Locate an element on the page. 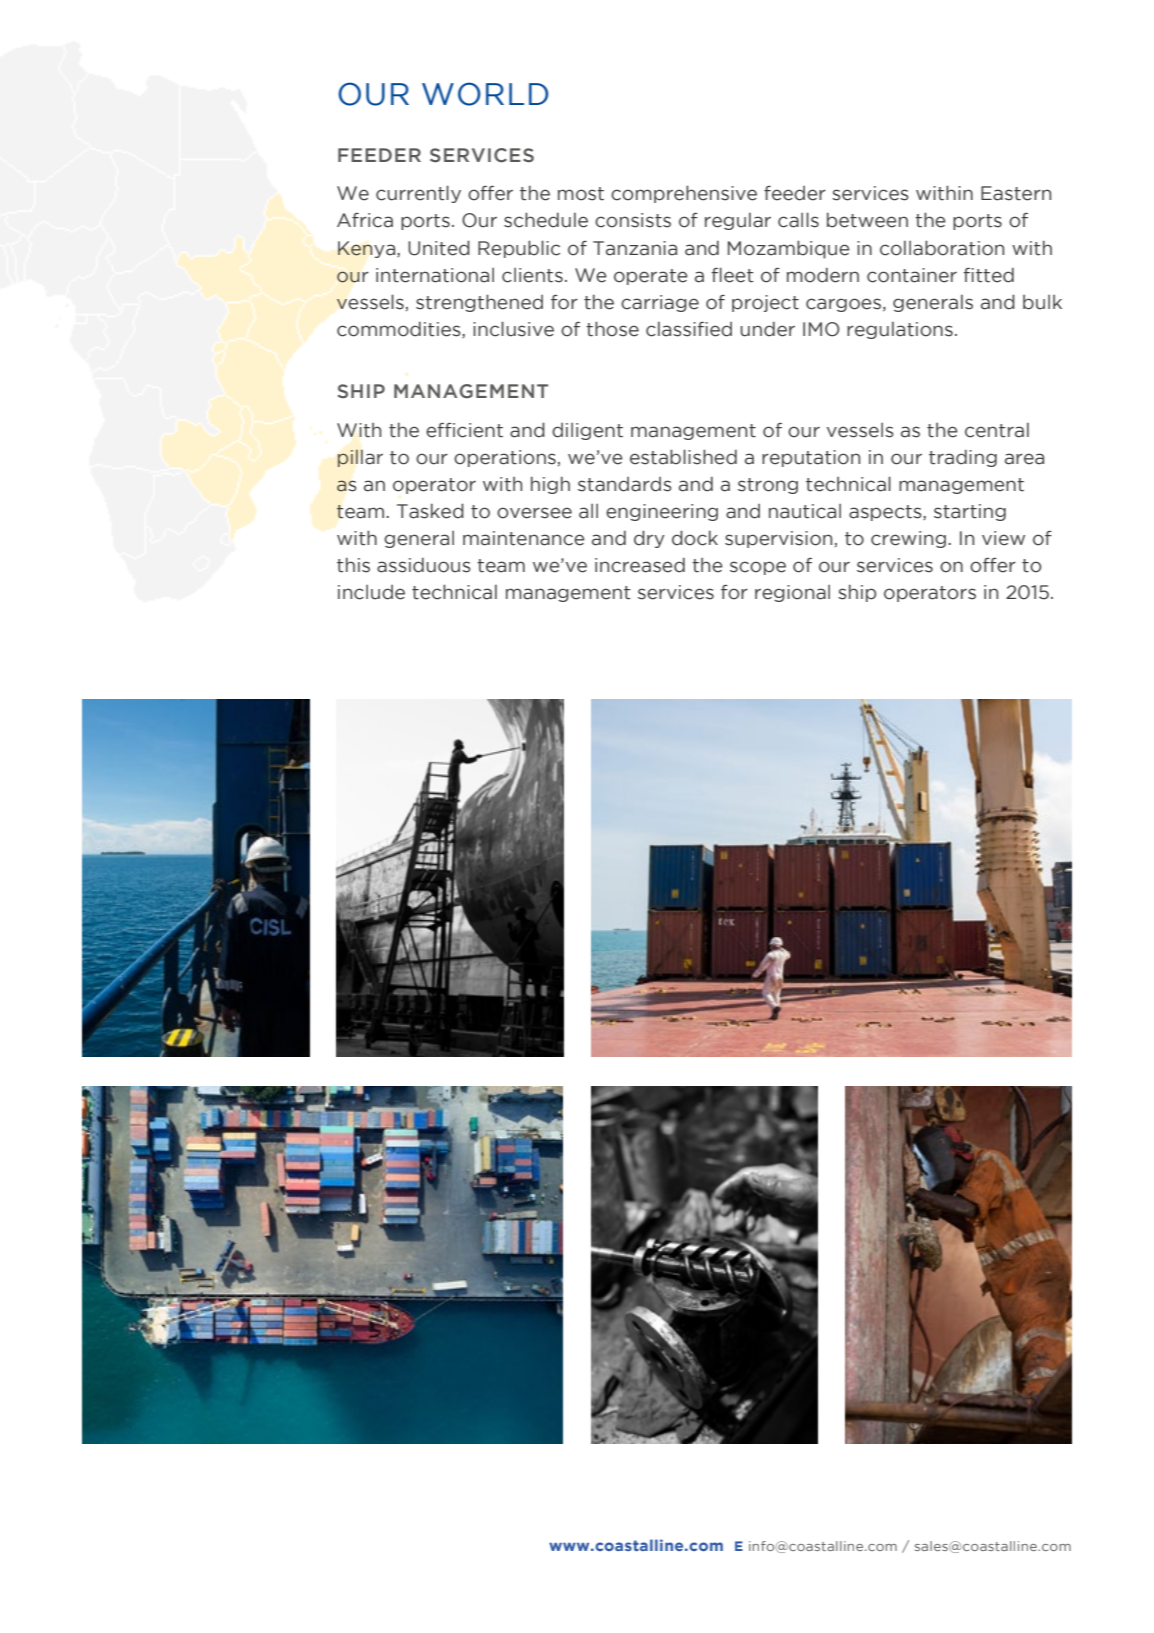 The image size is (1154, 1633). regulations is located at coordinates (900, 330).
